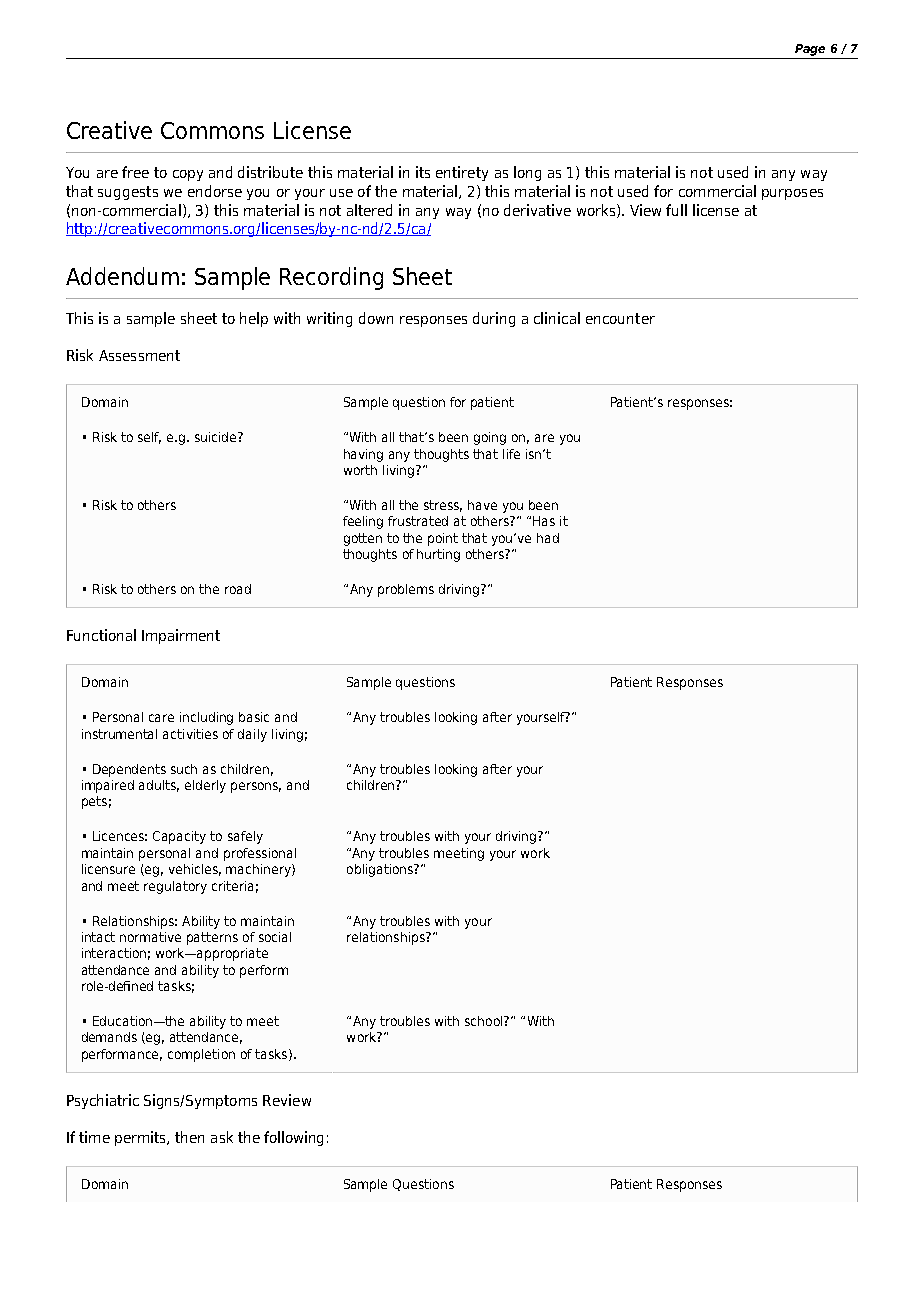 This screenshot has height=1308, width=924. What do you see at coordinates (810, 50) in the screenshot?
I see `Page` at bounding box center [810, 50].
